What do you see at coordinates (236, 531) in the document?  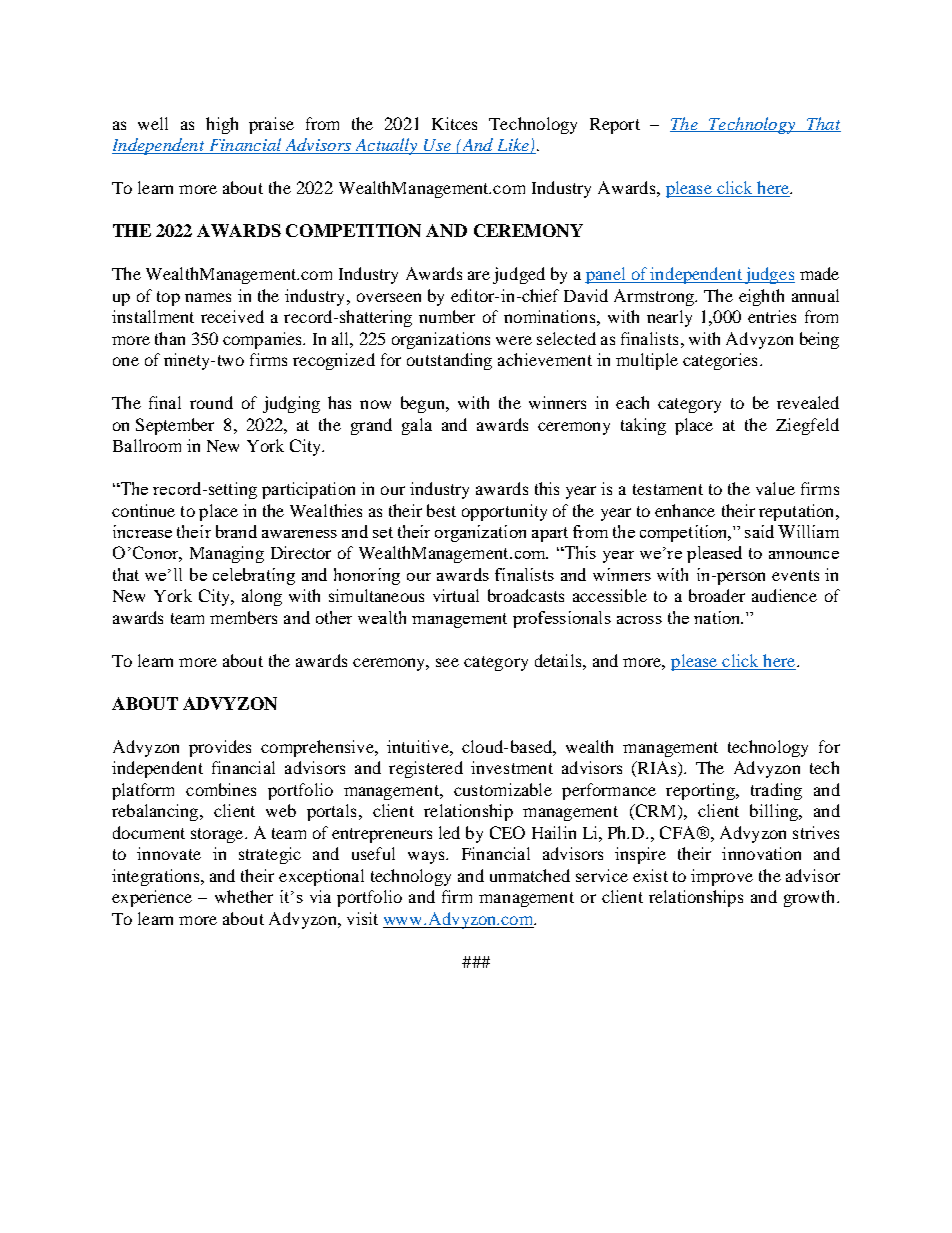 I see `brand` at bounding box center [236, 531].
